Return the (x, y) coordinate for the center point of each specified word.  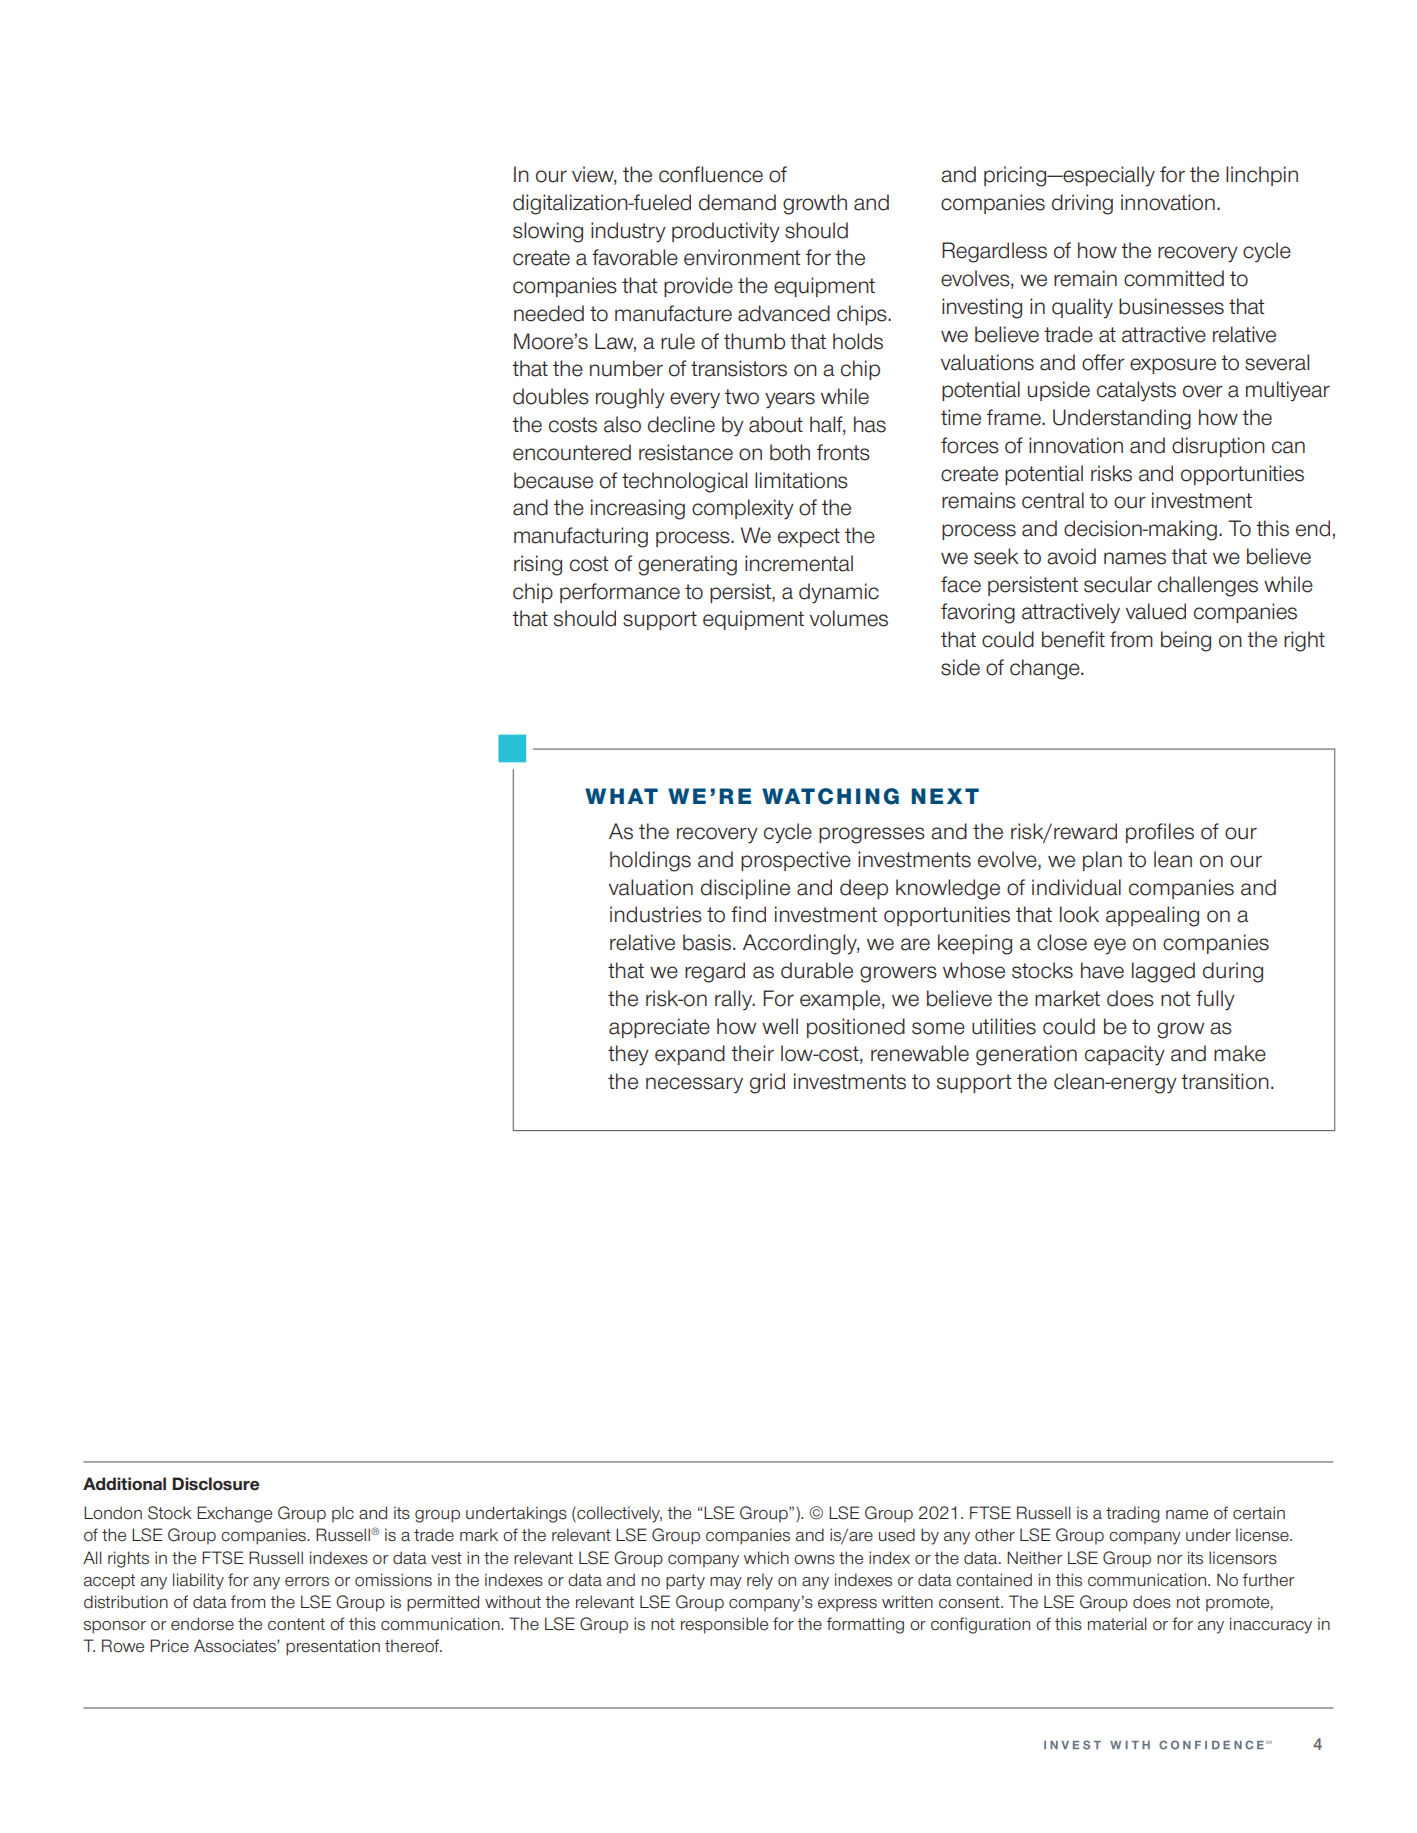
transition (1225, 1081)
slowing (548, 232)
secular (1118, 584)
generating (687, 565)
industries (656, 914)
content (296, 1624)
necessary (694, 1085)
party (685, 1582)
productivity (726, 232)
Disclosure (216, 1484)
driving (1082, 204)
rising (538, 565)
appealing (1152, 916)
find (748, 914)
